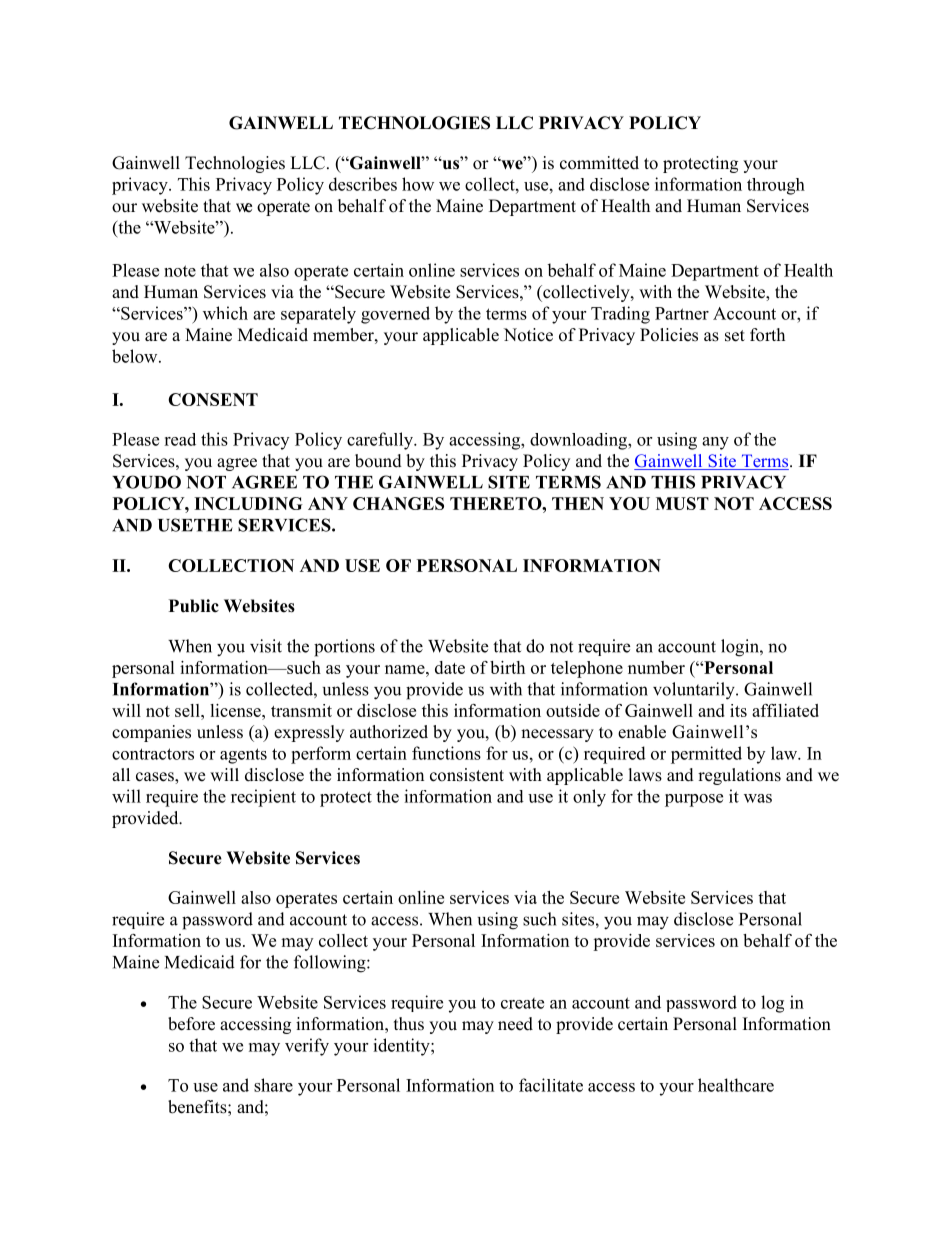 The image size is (952, 1233). I want to click on before, so click(191, 1024).
